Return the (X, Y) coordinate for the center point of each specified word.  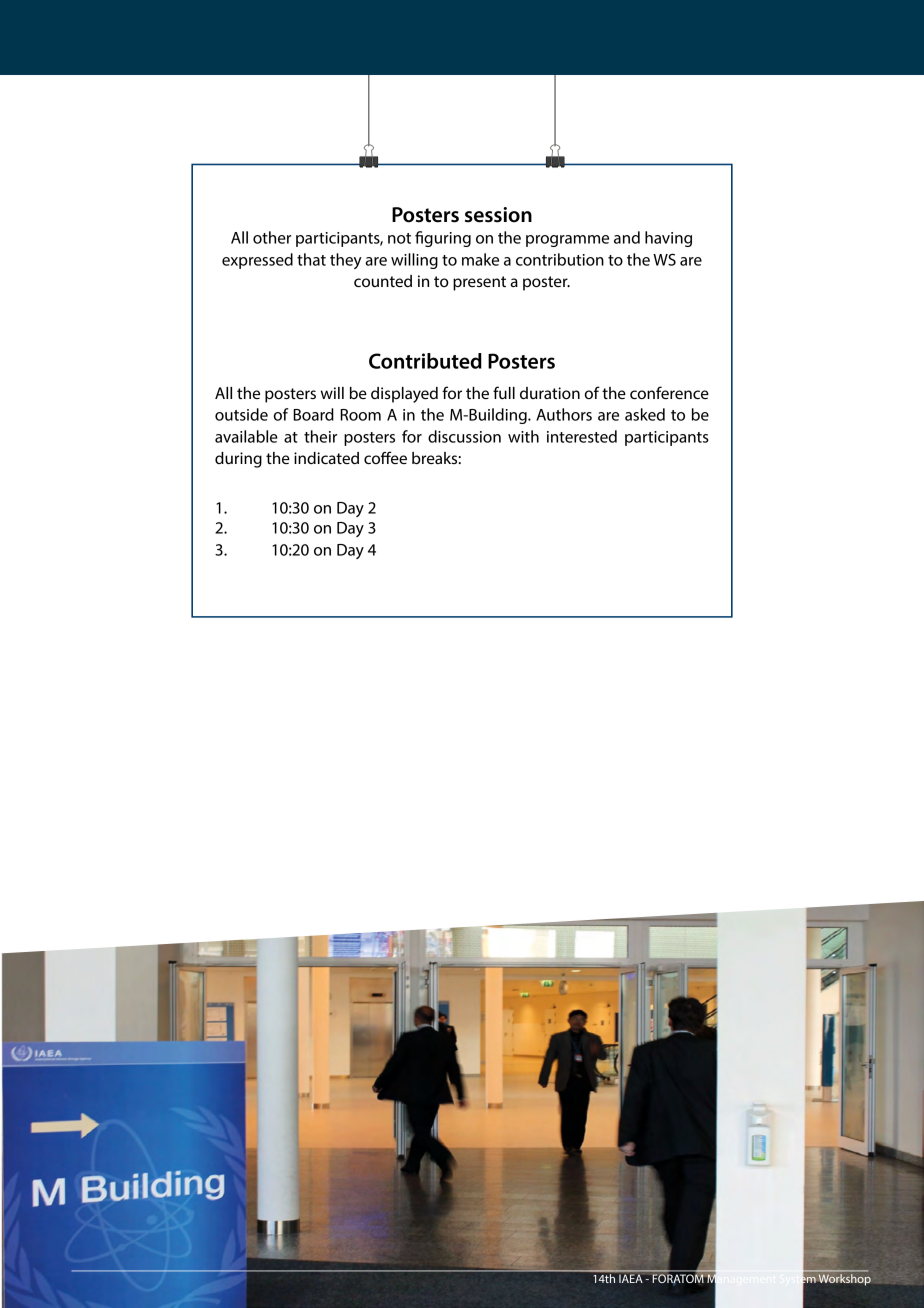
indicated (326, 458)
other (272, 237)
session (498, 215)
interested (582, 436)
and (627, 237)
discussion (464, 436)
